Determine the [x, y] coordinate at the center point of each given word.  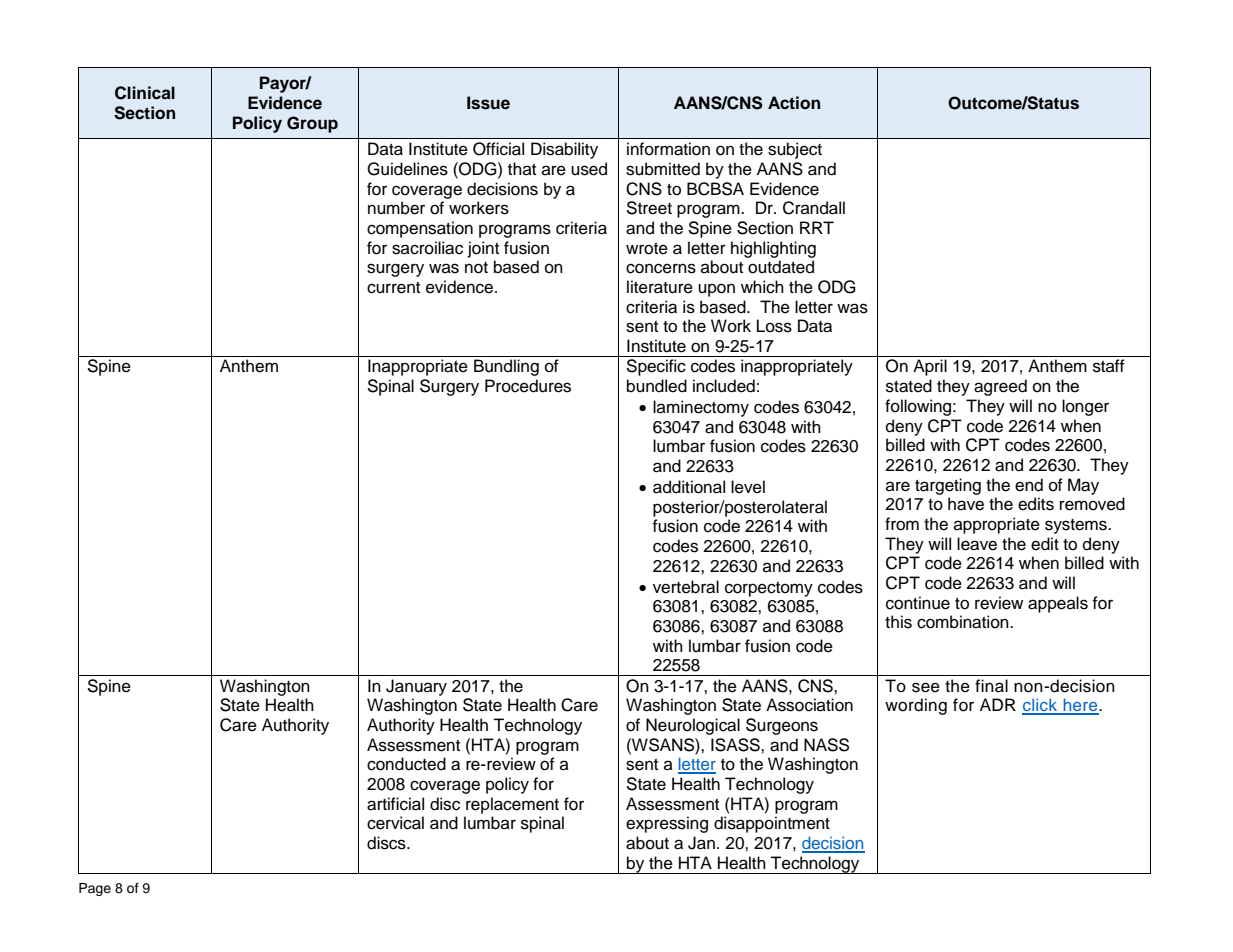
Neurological [693, 726]
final [991, 686]
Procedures [528, 386]
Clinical [145, 93]
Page [95, 889]
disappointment [772, 824]
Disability [564, 150]
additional [689, 487]
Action [794, 103]
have [966, 504]
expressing [667, 824]
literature [660, 287]
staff [1109, 366]
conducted [406, 764]
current [393, 288]
